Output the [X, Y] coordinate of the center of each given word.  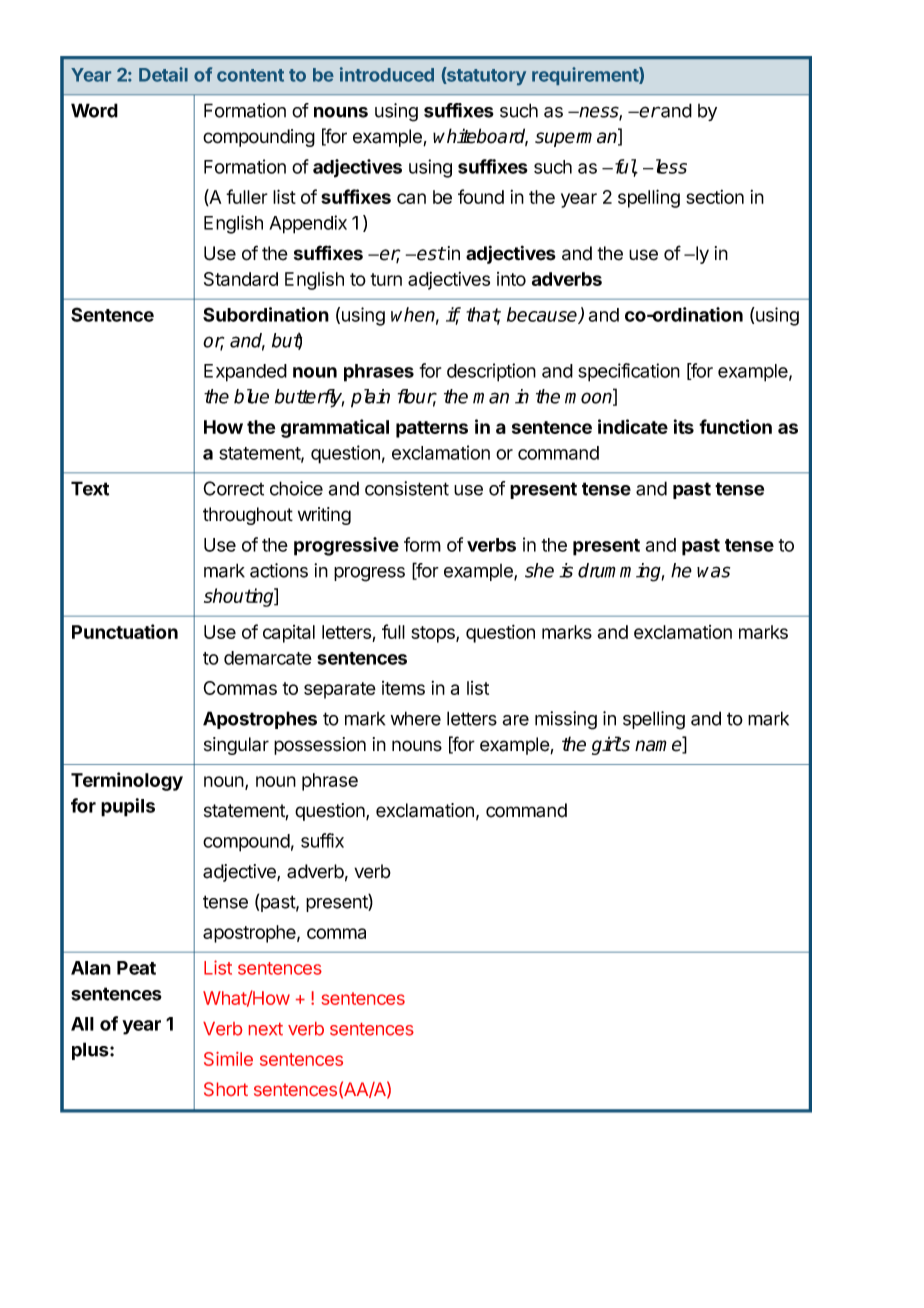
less [669, 166]
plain [370, 398]
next [266, 1029]
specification [629, 372]
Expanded [245, 373]
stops [434, 634]
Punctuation [125, 631]
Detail [163, 74]
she [539, 570]
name [659, 747]
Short [226, 1089]
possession [320, 746]
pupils [128, 807]
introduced [387, 74]
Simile [228, 1059]
